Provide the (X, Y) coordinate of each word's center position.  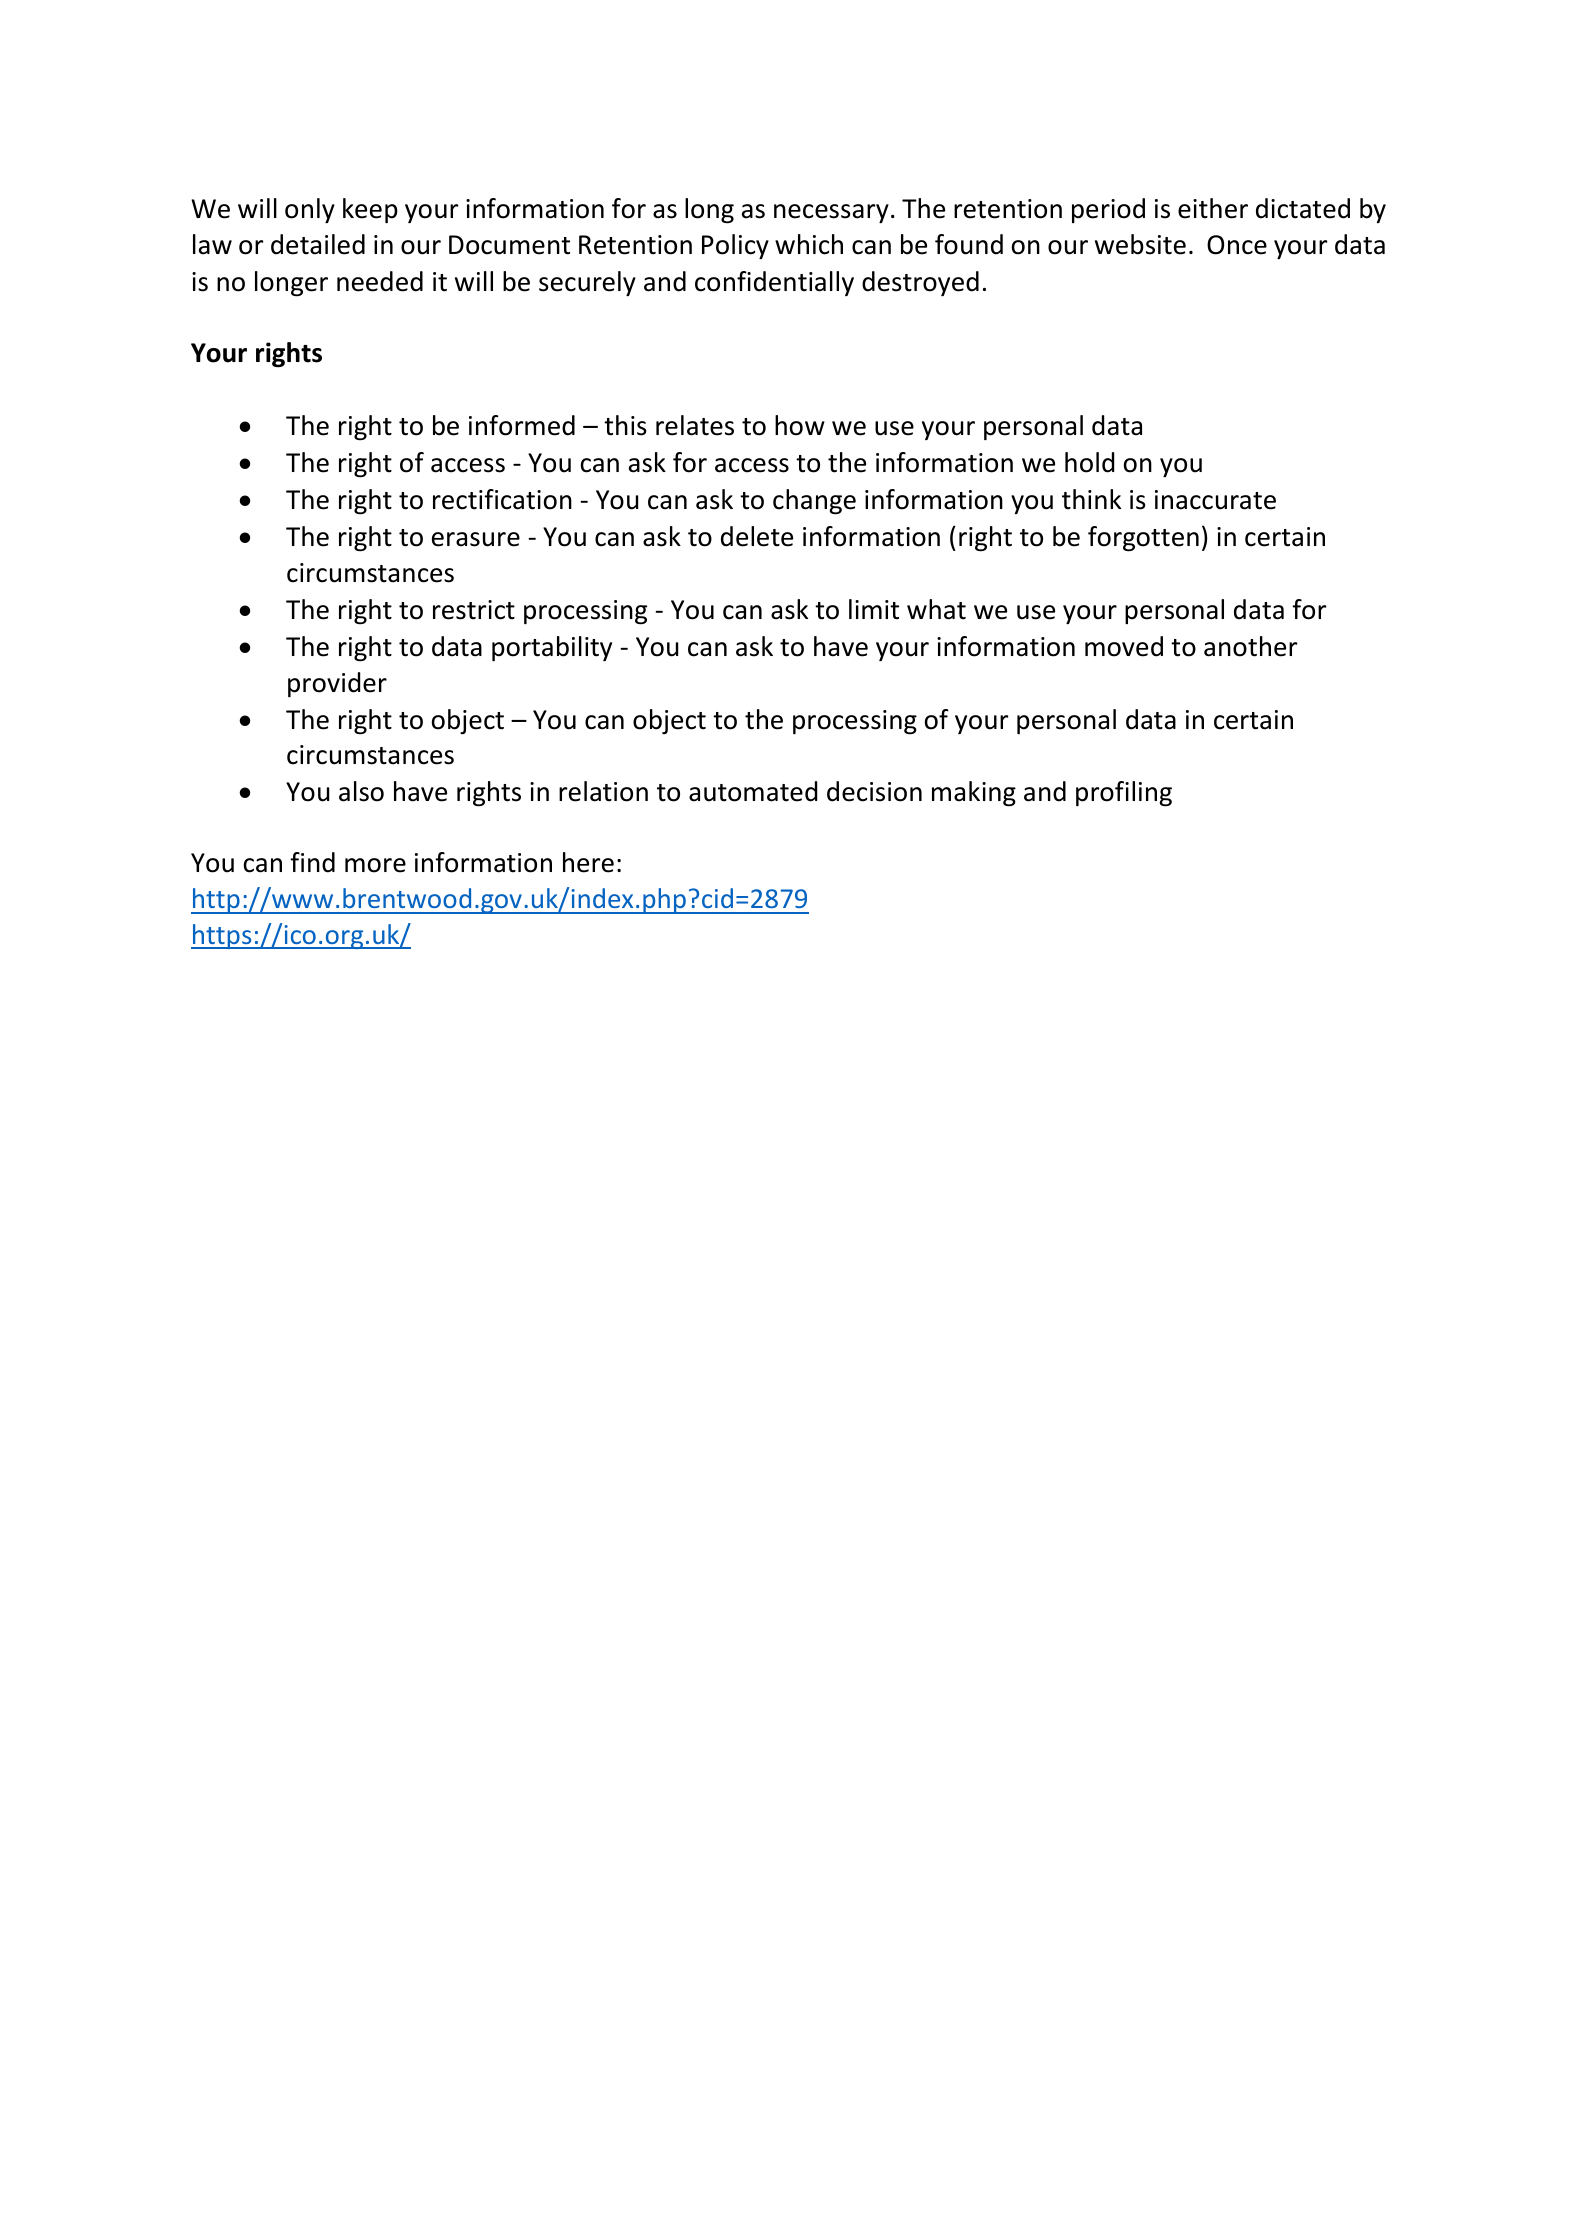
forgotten (1143, 539)
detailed (318, 244)
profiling (1124, 794)
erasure (476, 539)
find (312, 862)
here (588, 862)
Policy (735, 246)
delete (757, 536)
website (1140, 244)
